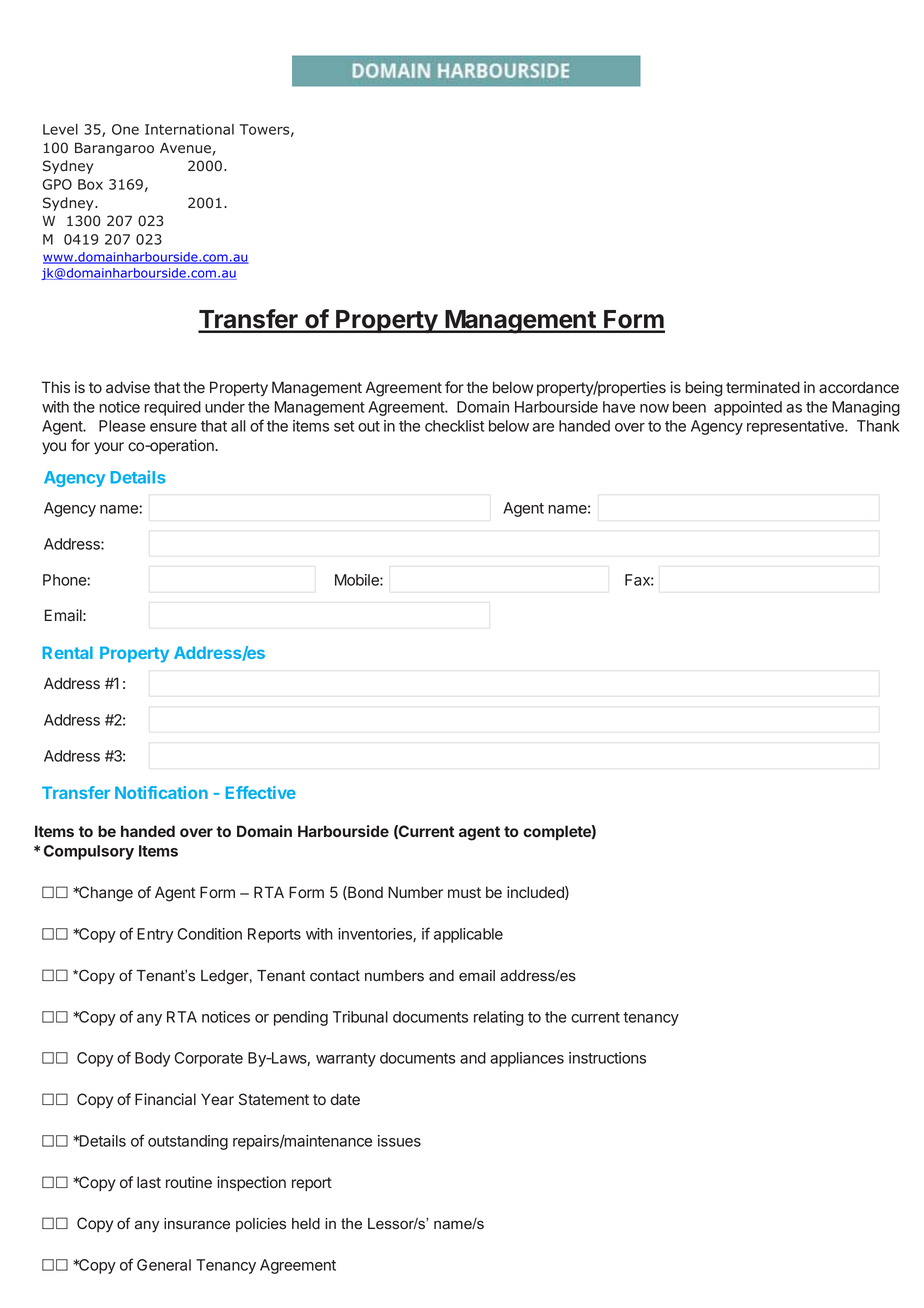  Describe the element at coordinates (67, 652) in the image. I see `Rental` at that location.
